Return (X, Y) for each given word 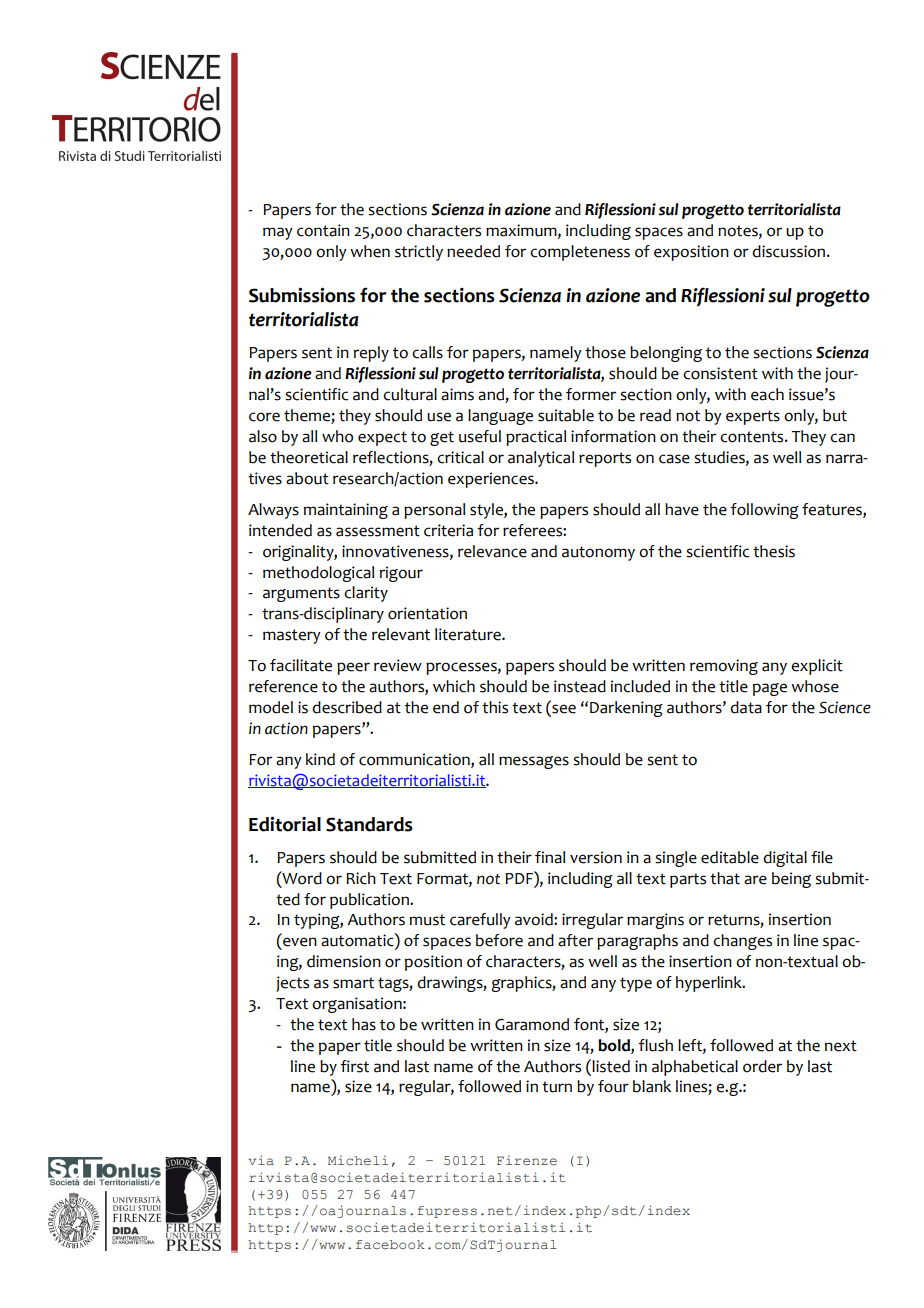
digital (785, 859)
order (762, 1066)
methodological (318, 574)
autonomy (598, 553)
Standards (369, 824)
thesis (774, 551)
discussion (790, 251)
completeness (580, 253)
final (550, 857)
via (261, 1160)
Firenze (527, 1160)
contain (323, 230)
